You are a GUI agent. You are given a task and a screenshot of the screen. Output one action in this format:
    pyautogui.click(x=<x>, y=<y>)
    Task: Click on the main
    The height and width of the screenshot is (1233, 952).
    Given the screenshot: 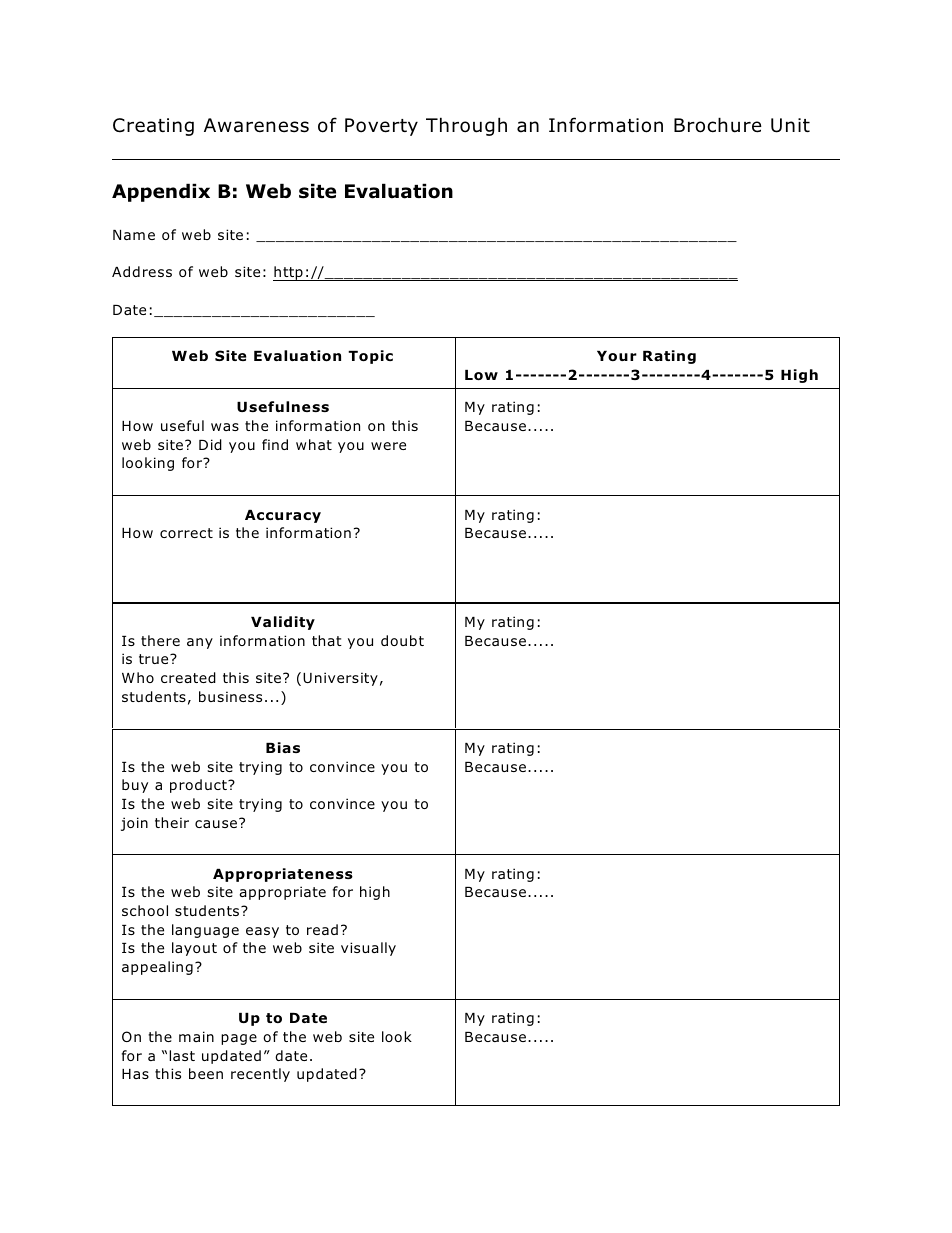 What is the action you would take?
    pyautogui.click(x=196, y=1036)
